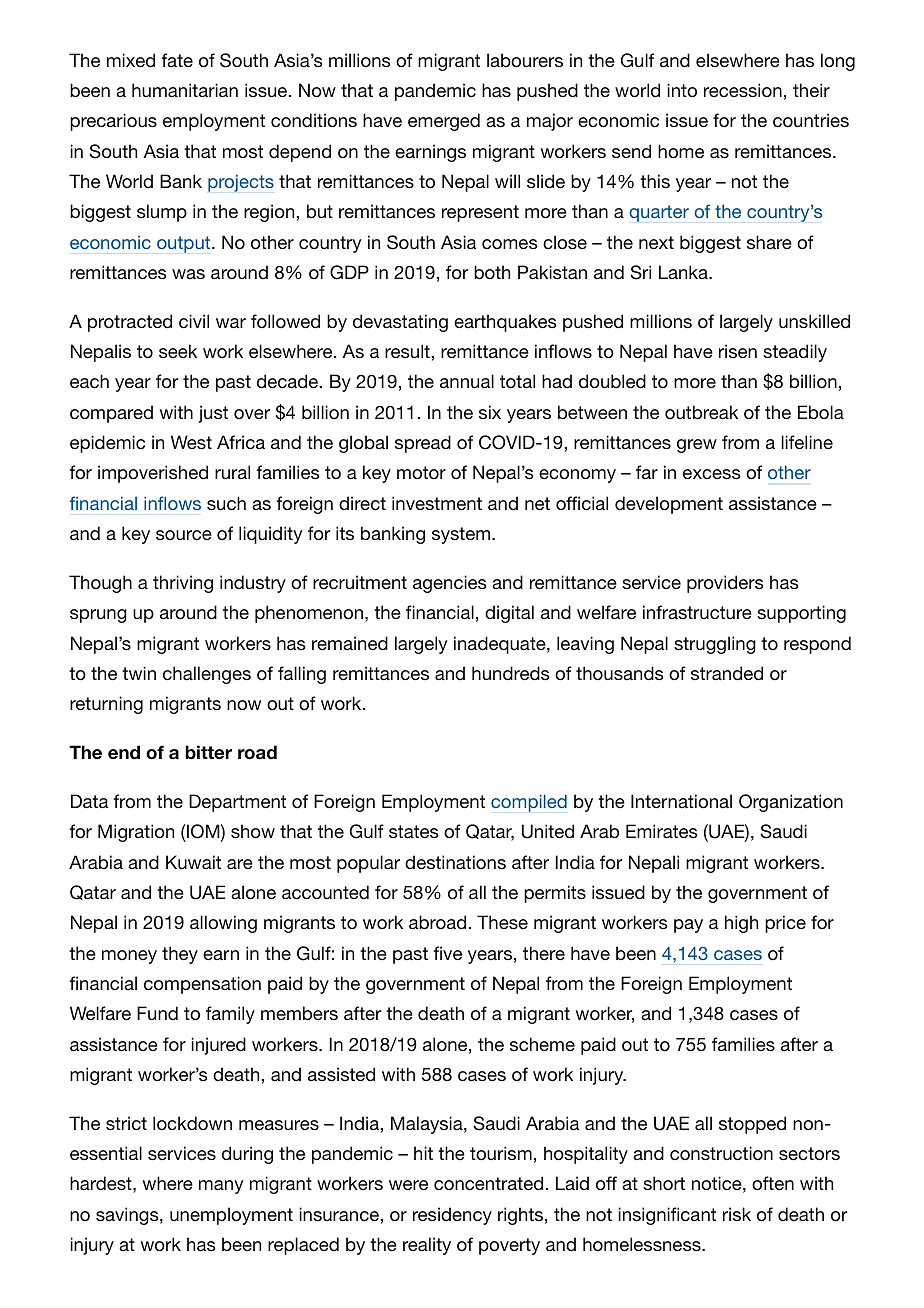 The image size is (924, 1308). I want to click on hundreds, so click(511, 673).
